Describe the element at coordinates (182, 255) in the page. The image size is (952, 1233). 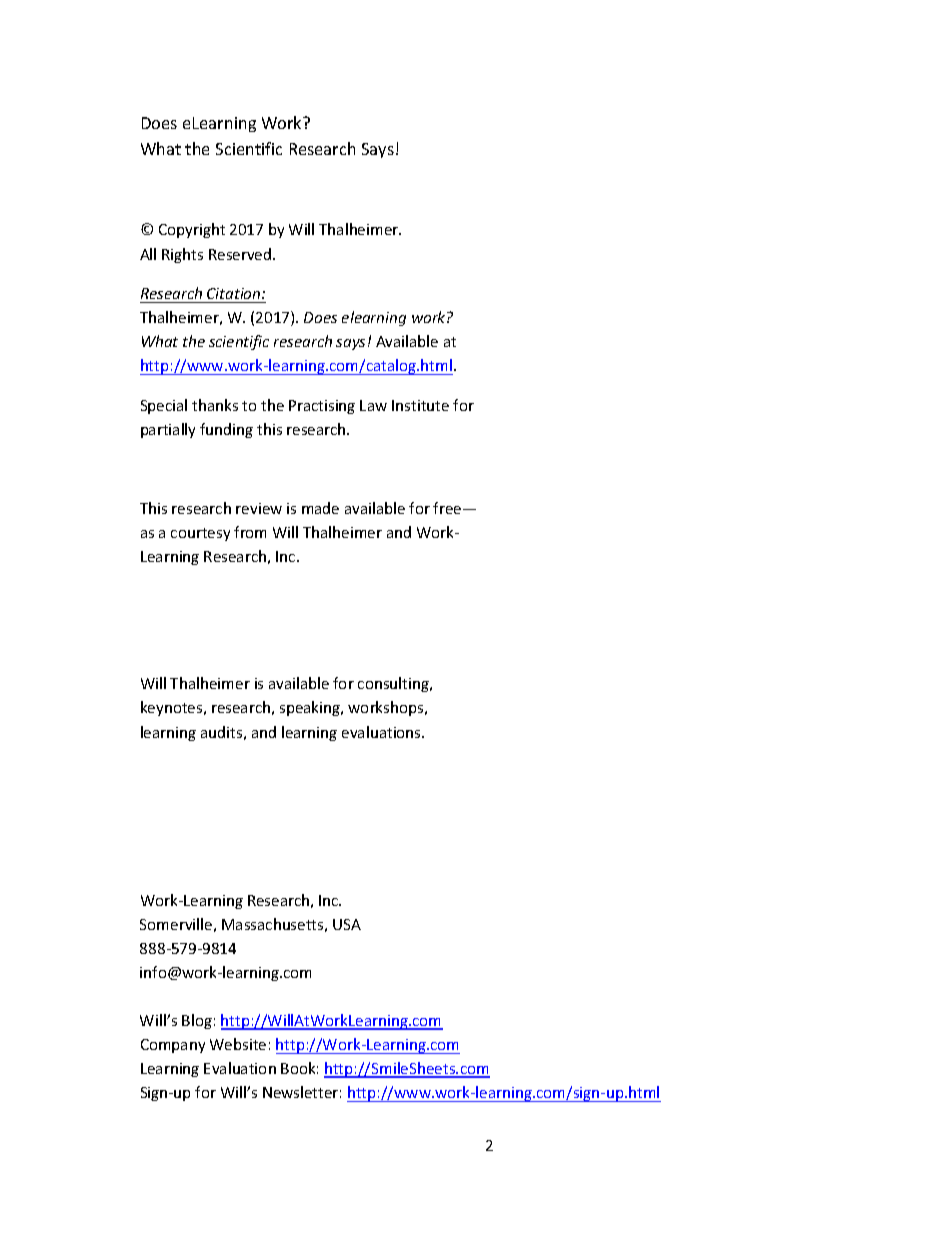
I see `Rights` at that location.
